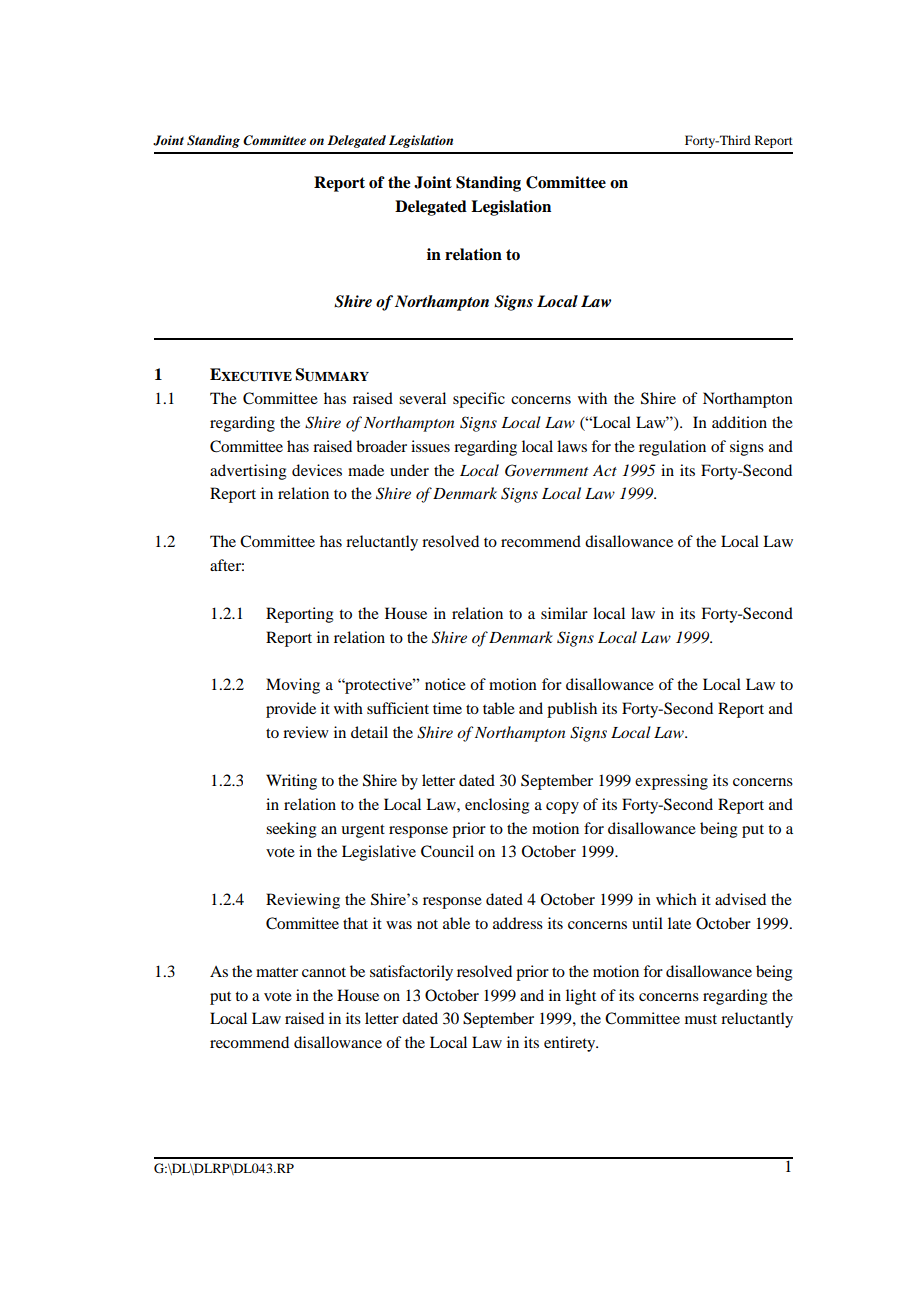 This document has width=924, height=1308. I want to click on publish, so click(572, 710).
